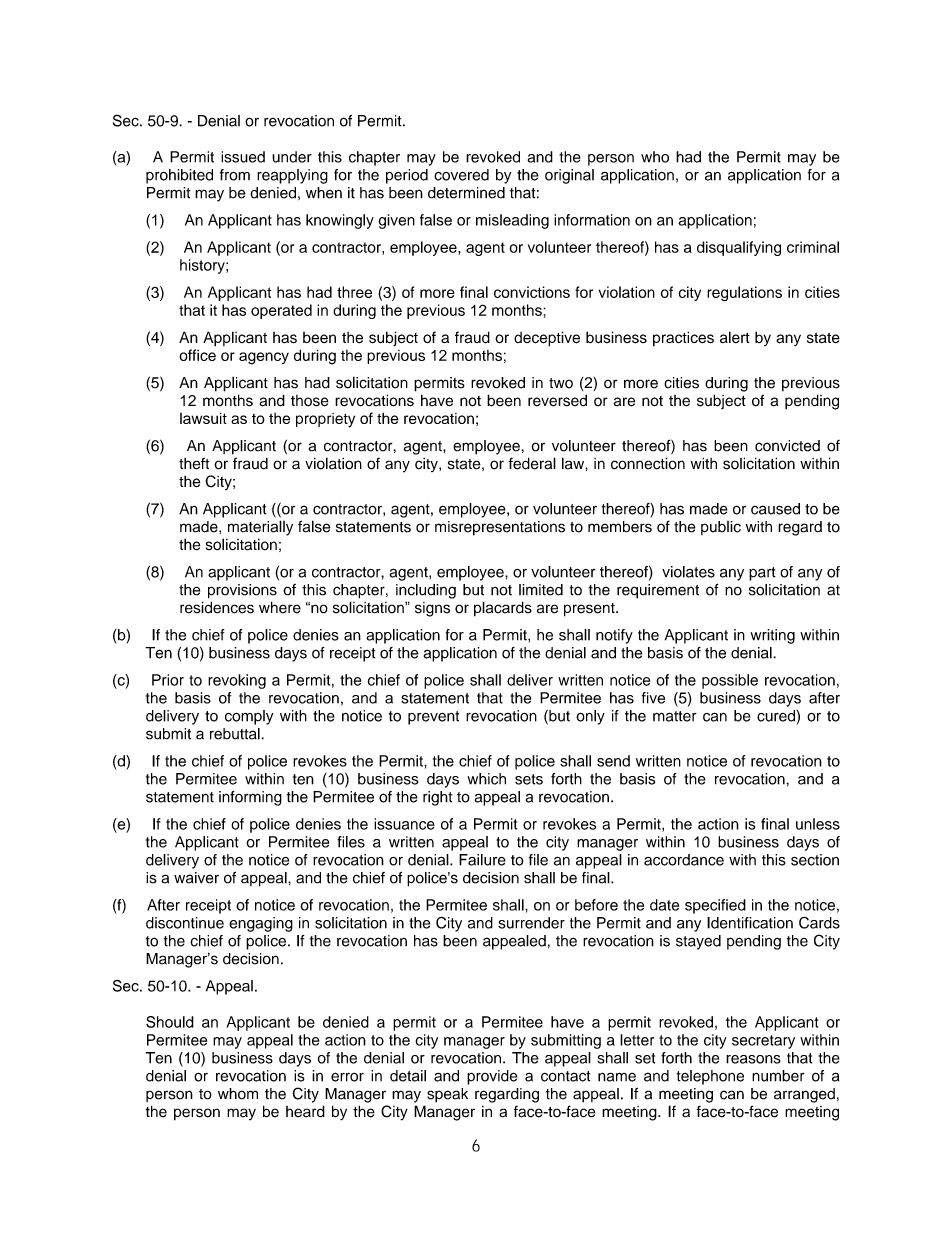  Describe the element at coordinates (818, 824) in the image. I see `unless` at that location.
